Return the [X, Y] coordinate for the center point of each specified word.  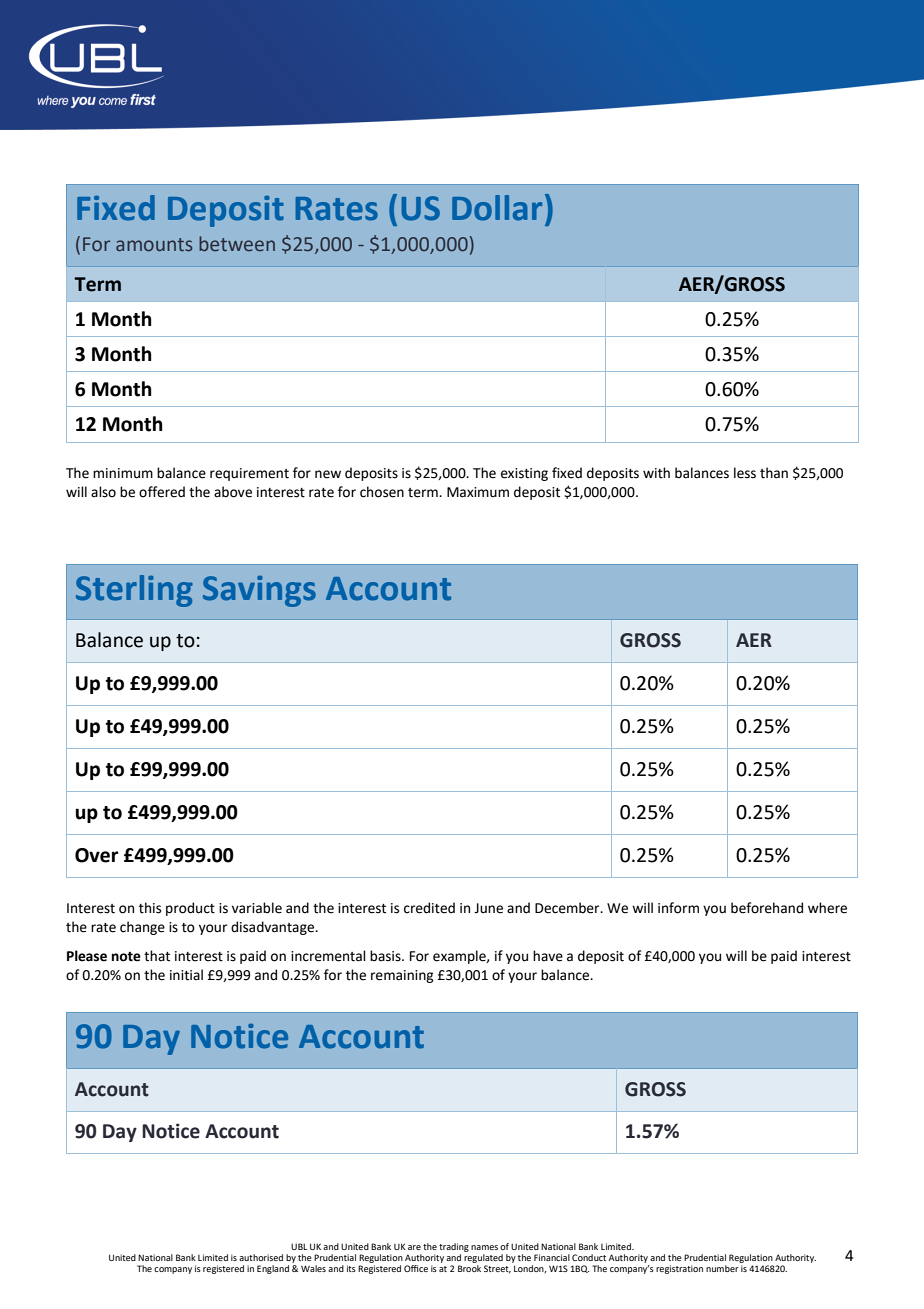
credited [429, 908]
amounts [154, 245]
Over [97, 855]
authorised [261, 1257]
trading [454, 1249]
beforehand [767, 908]
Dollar [497, 208]
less [745, 473]
